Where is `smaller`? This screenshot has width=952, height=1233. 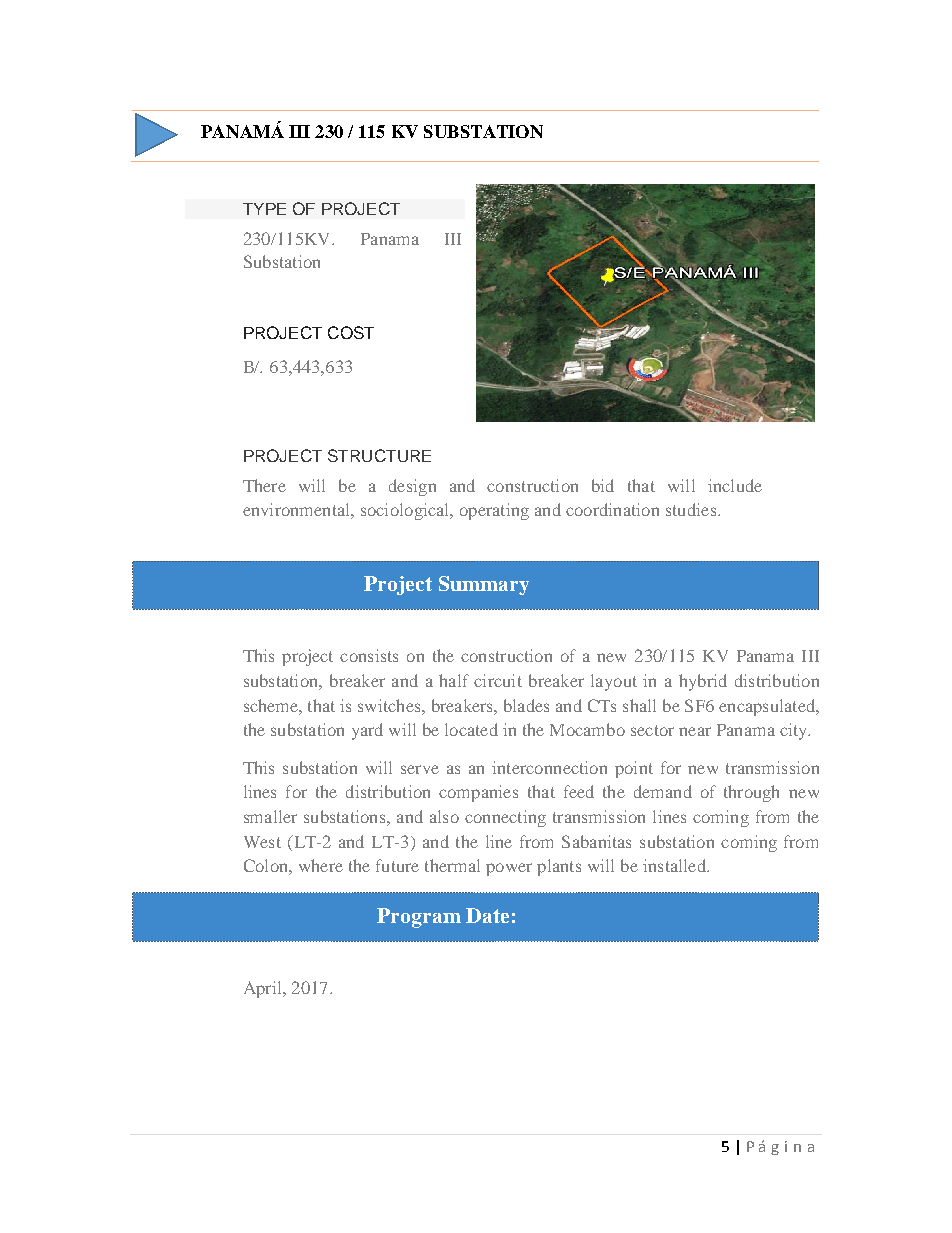
smaller is located at coordinates (270, 816).
